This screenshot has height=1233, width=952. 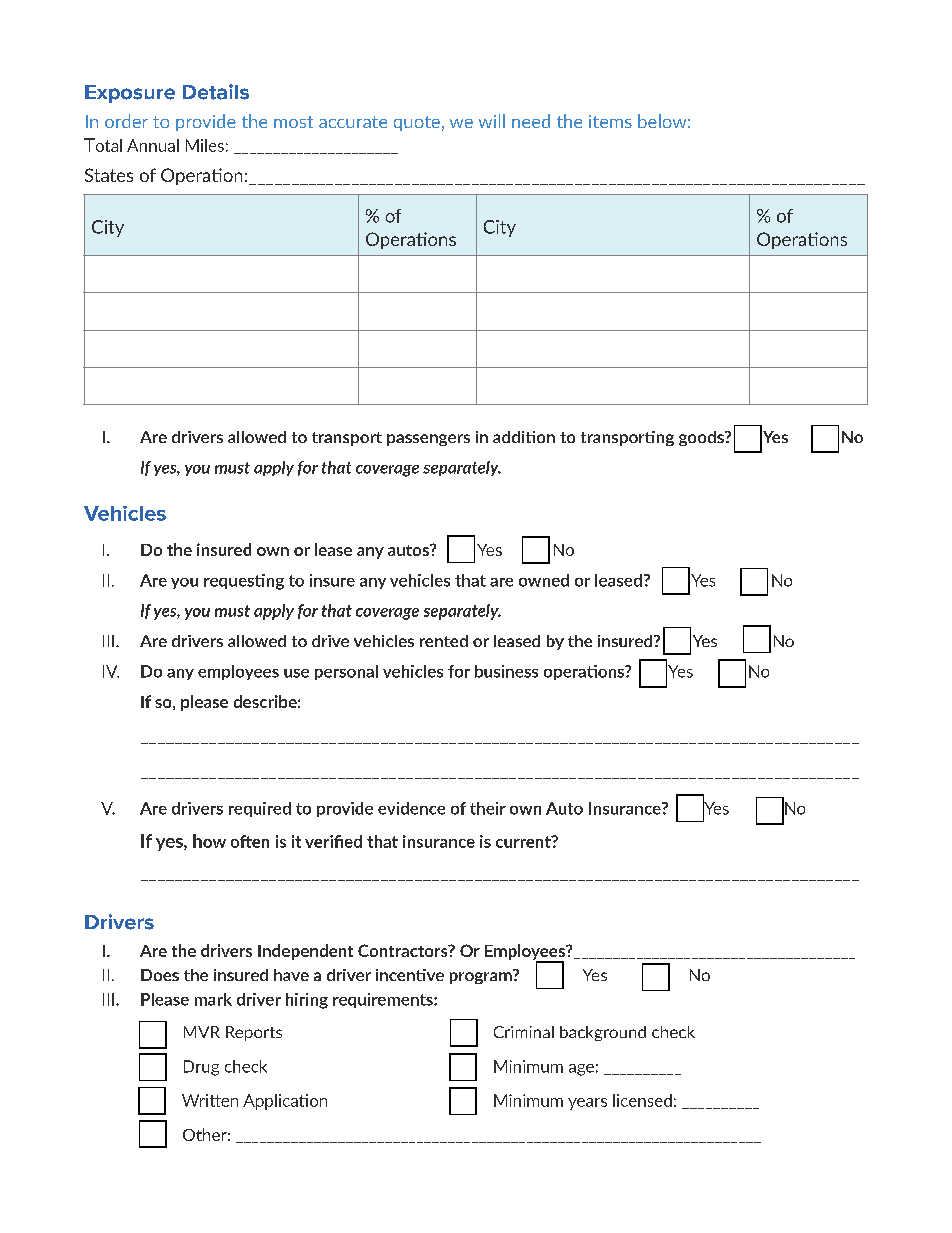 What do you see at coordinates (201, 1068) in the screenshot?
I see `Drug` at bounding box center [201, 1068].
